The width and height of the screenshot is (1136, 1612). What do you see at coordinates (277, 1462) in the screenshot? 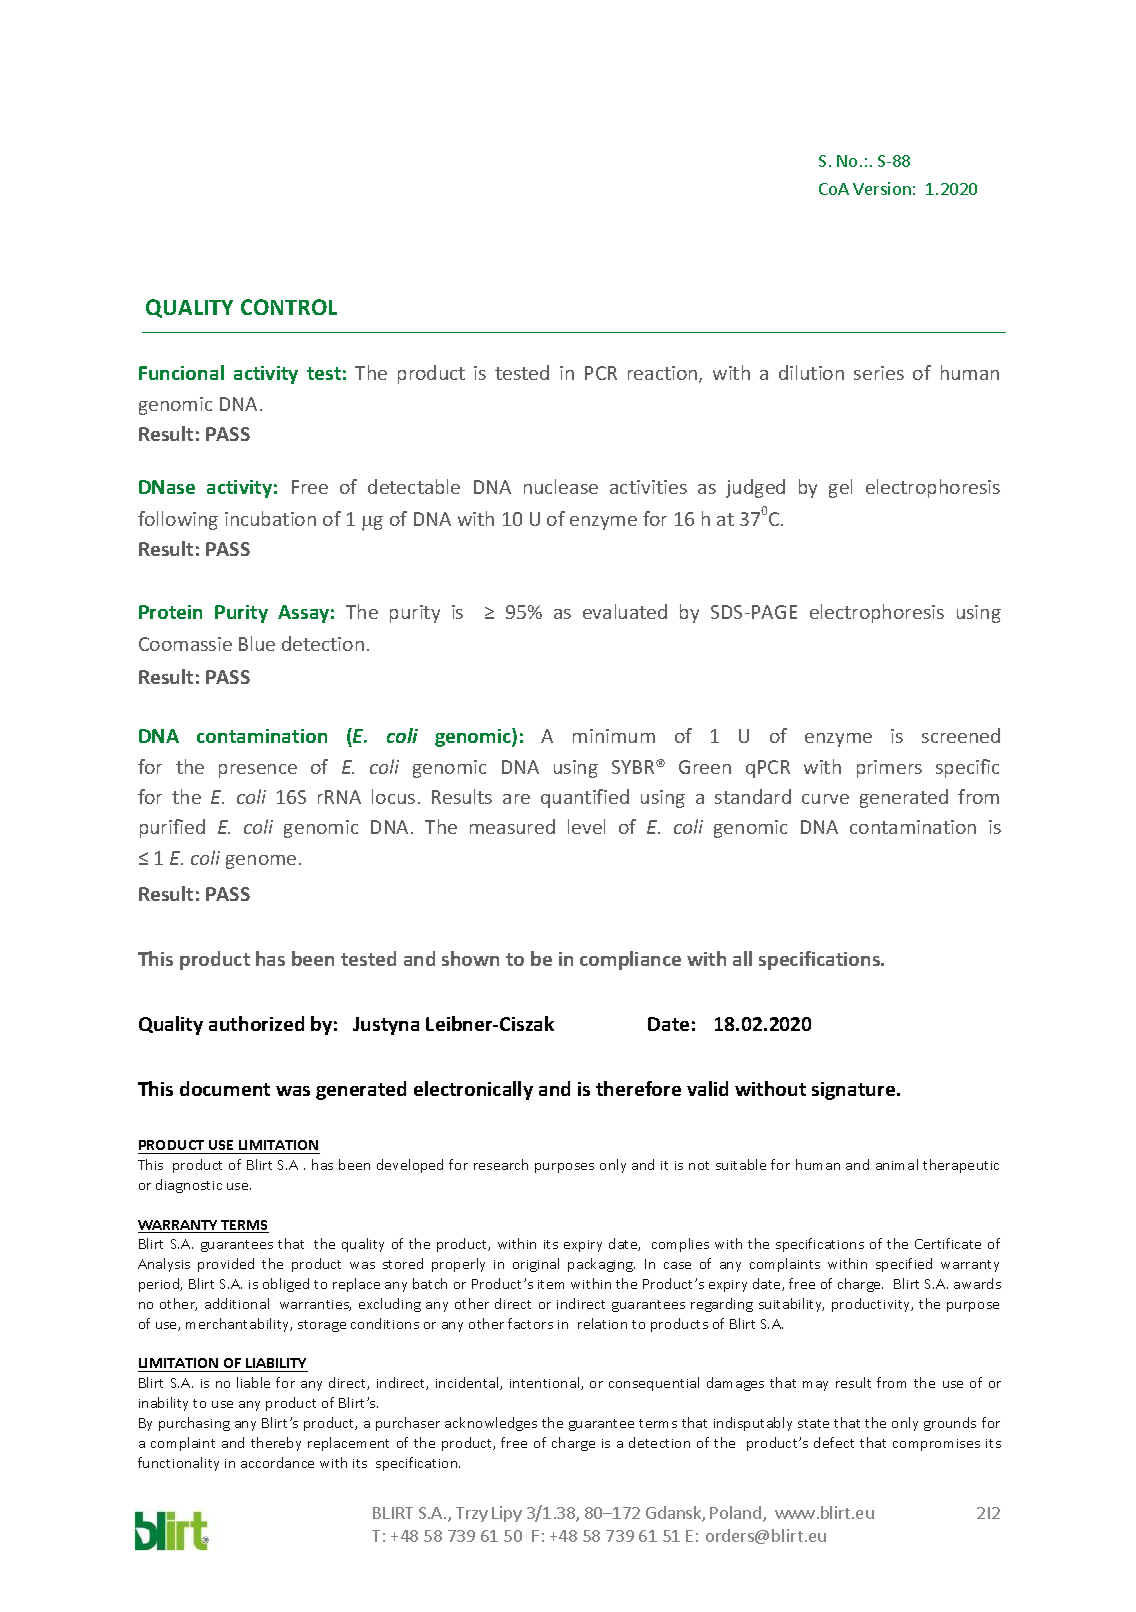
I see `accordance` at bounding box center [277, 1462].
